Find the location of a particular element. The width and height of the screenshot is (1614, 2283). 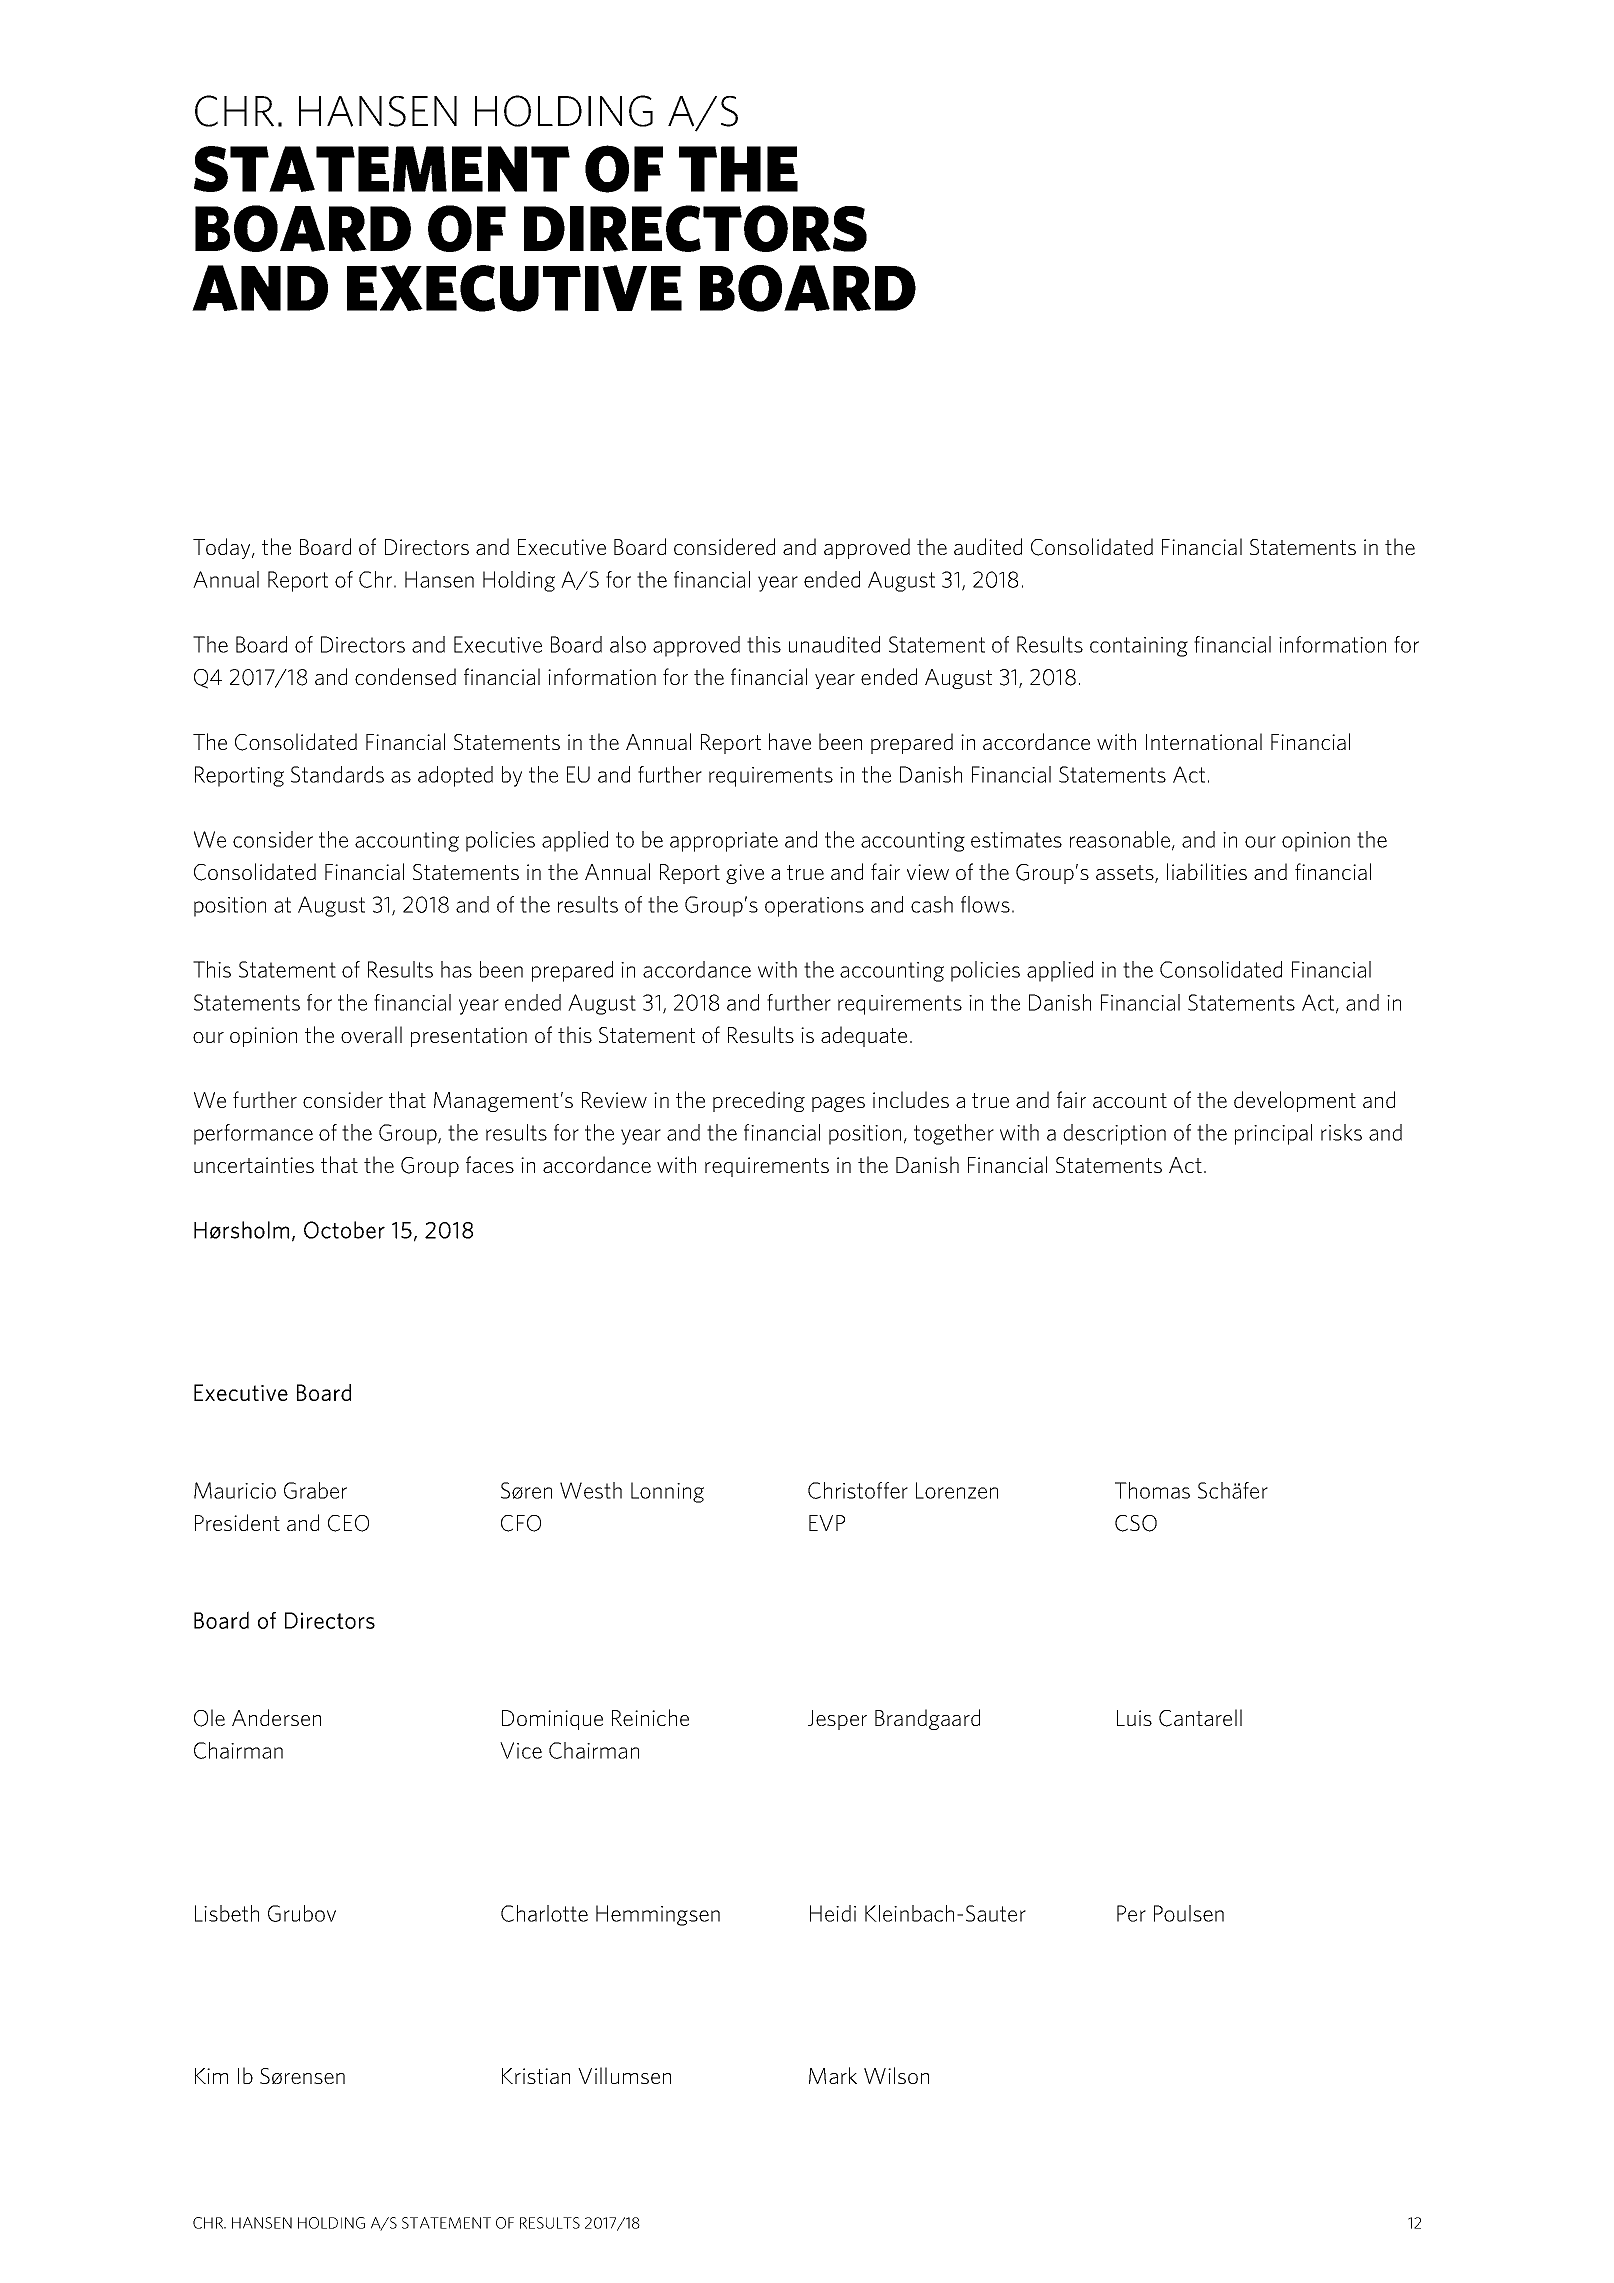

condensed is located at coordinates (405, 676).
